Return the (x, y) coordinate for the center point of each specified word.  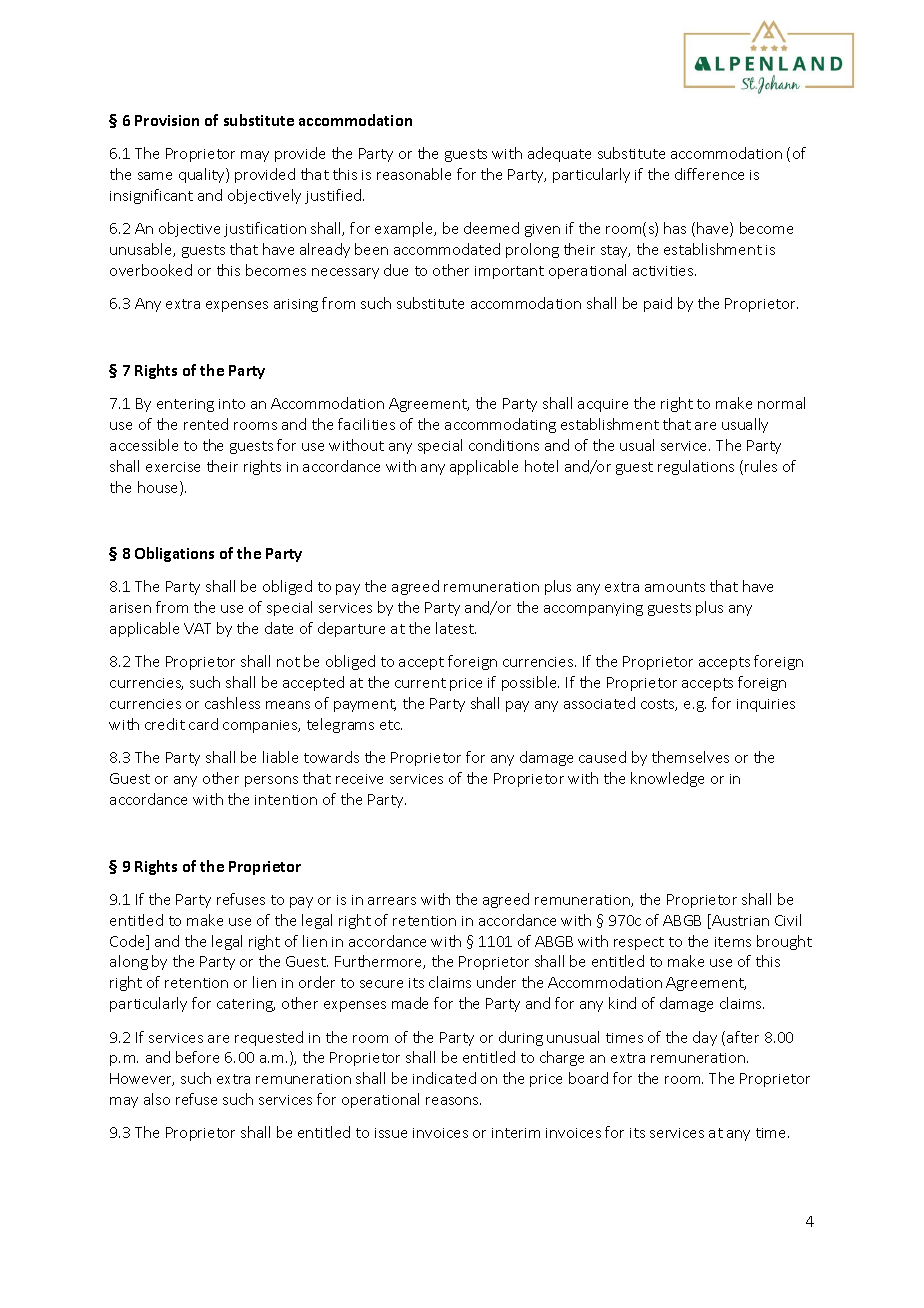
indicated (444, 1078)
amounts (675, 587)
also (157, 1099)
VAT (197, 628)
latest (456, 628)
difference (709, 174)
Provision (167, 120)
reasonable (414, 174)
